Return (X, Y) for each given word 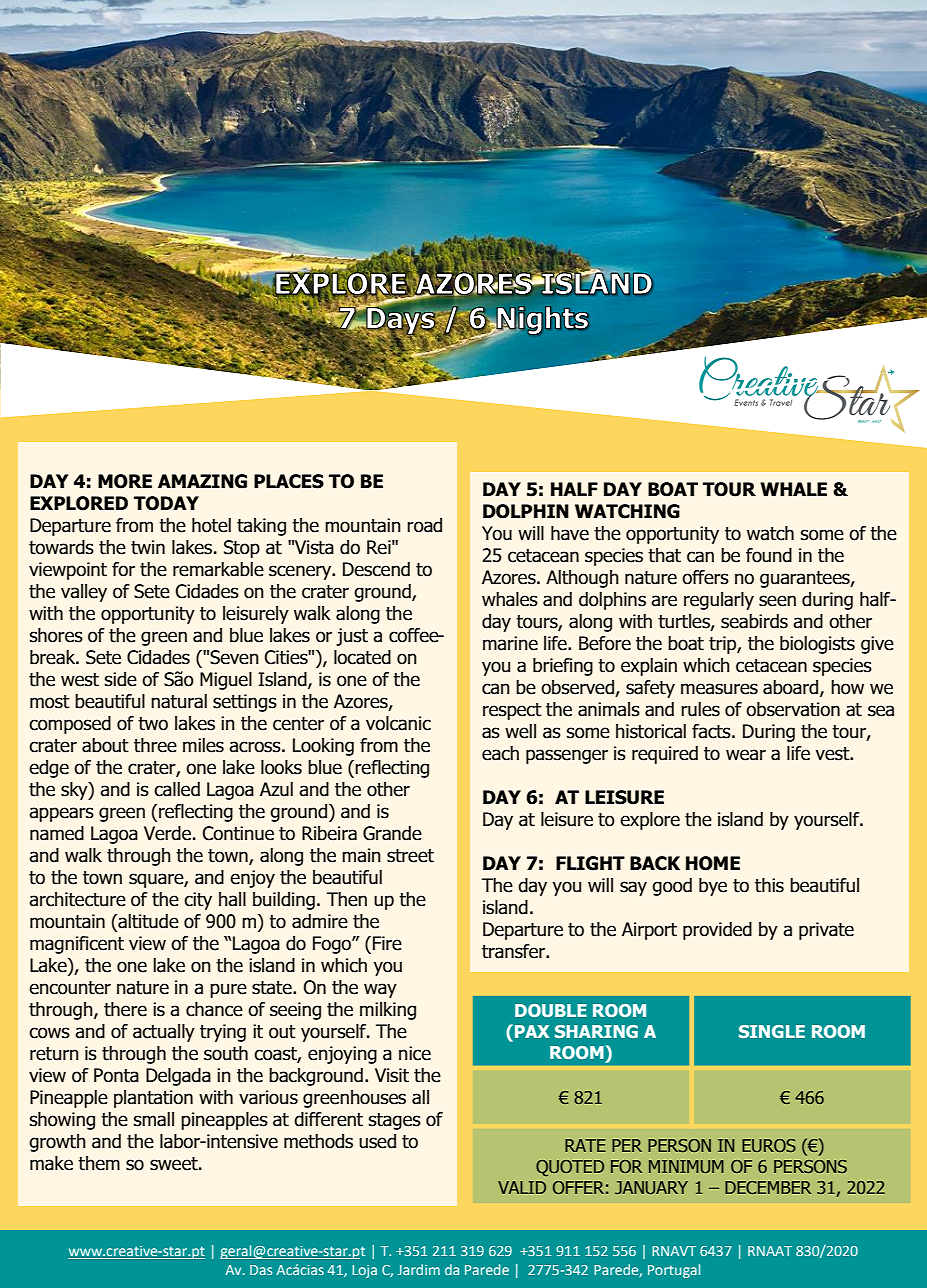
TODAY (166, 503)
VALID (522, 1187)
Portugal (674, 1271)
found (769, 555)
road (424, 525)
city (198, 901)
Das (261, 1270)
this (769, 885)
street (410, 856)
